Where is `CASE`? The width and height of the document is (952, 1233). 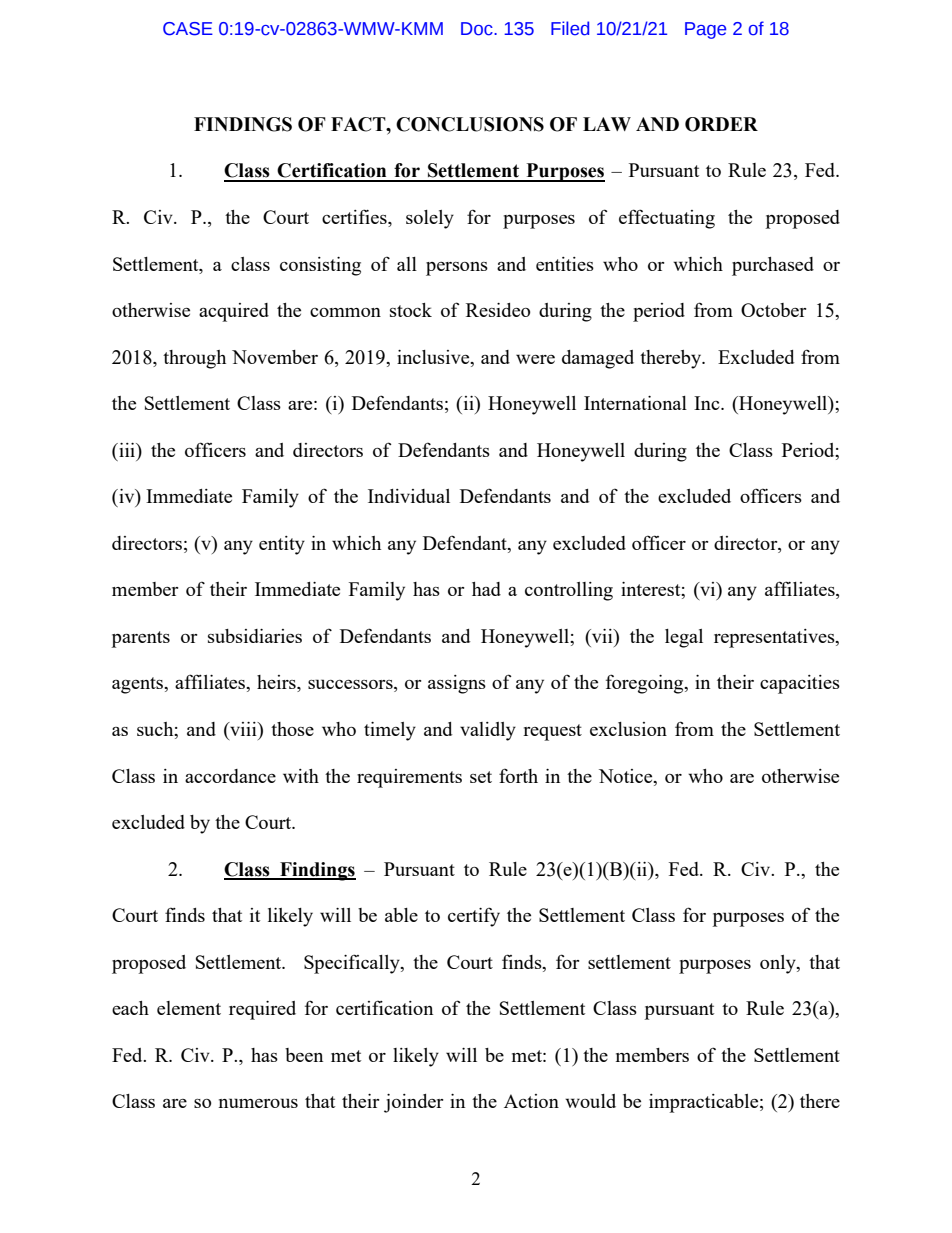
CASE is located at coordinates (188, 29).
